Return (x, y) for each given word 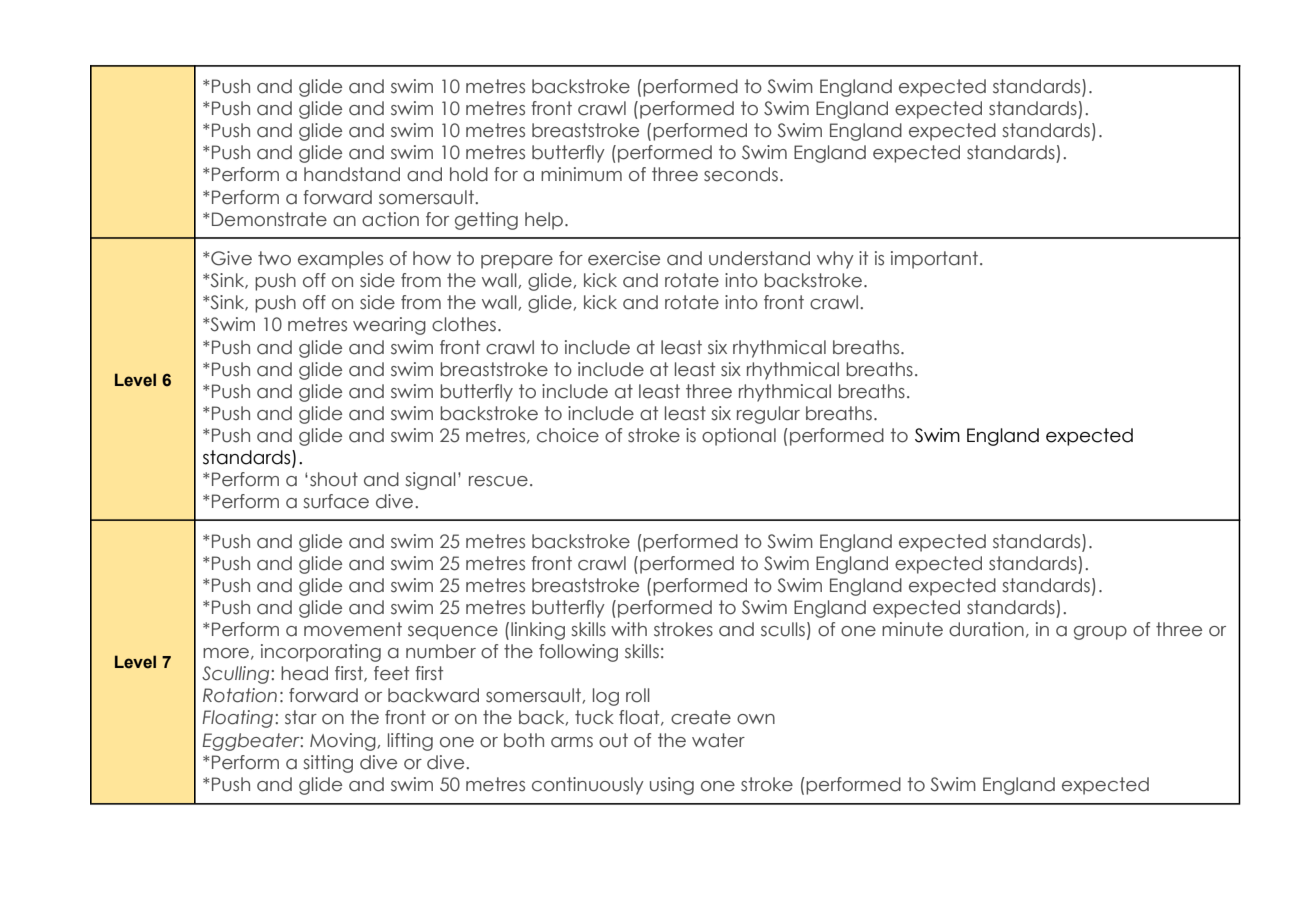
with (629, 629)
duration (986, 629)
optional (739, 437)
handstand (352, 174)
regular (768, 415)
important (934, 260)
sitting (328, 764)
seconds (741, 174)
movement (353, 629)
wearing (389, 326)
